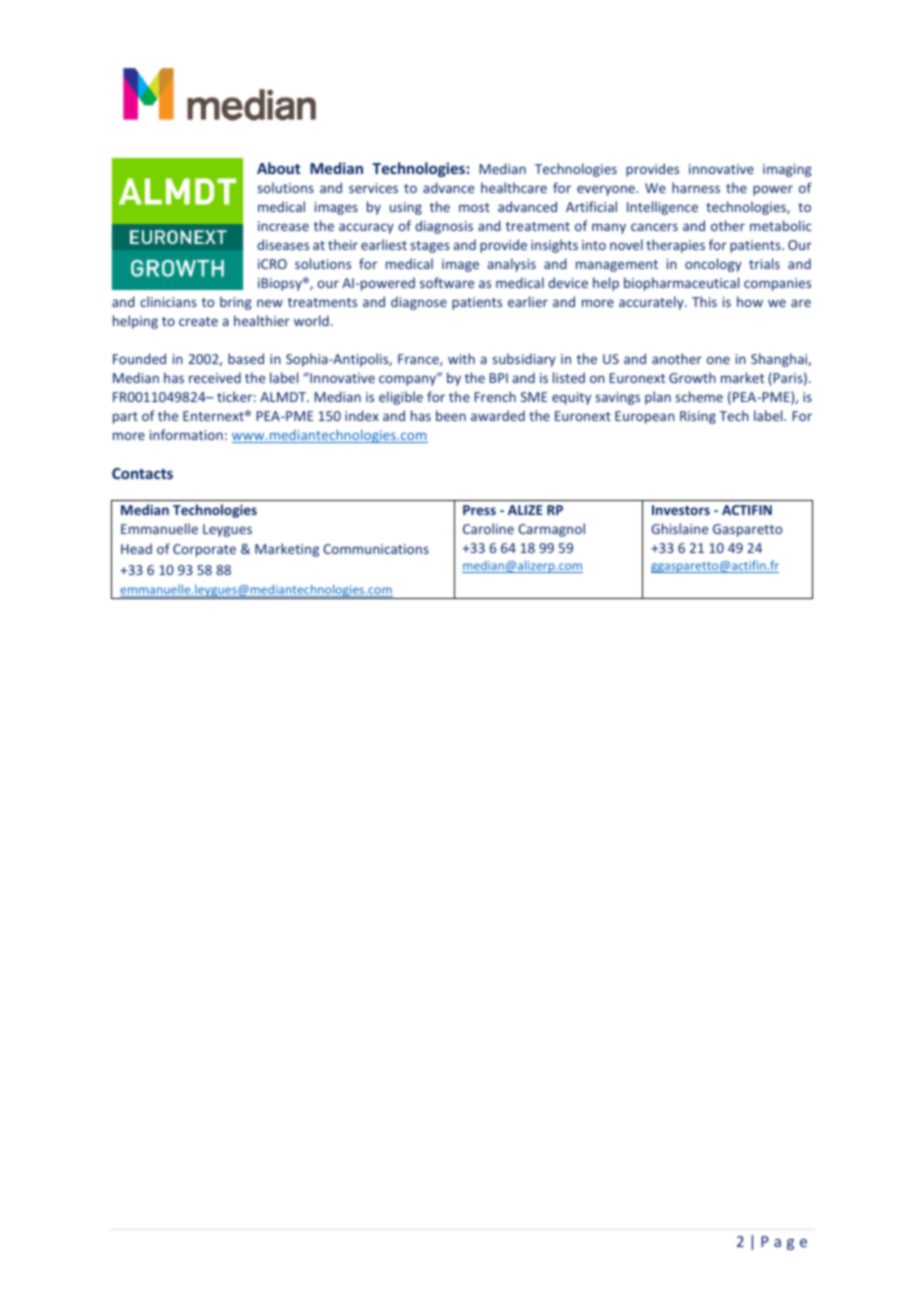 This screenshot has width=924, height=1308. I want to click on harness, so click(696, 187).
